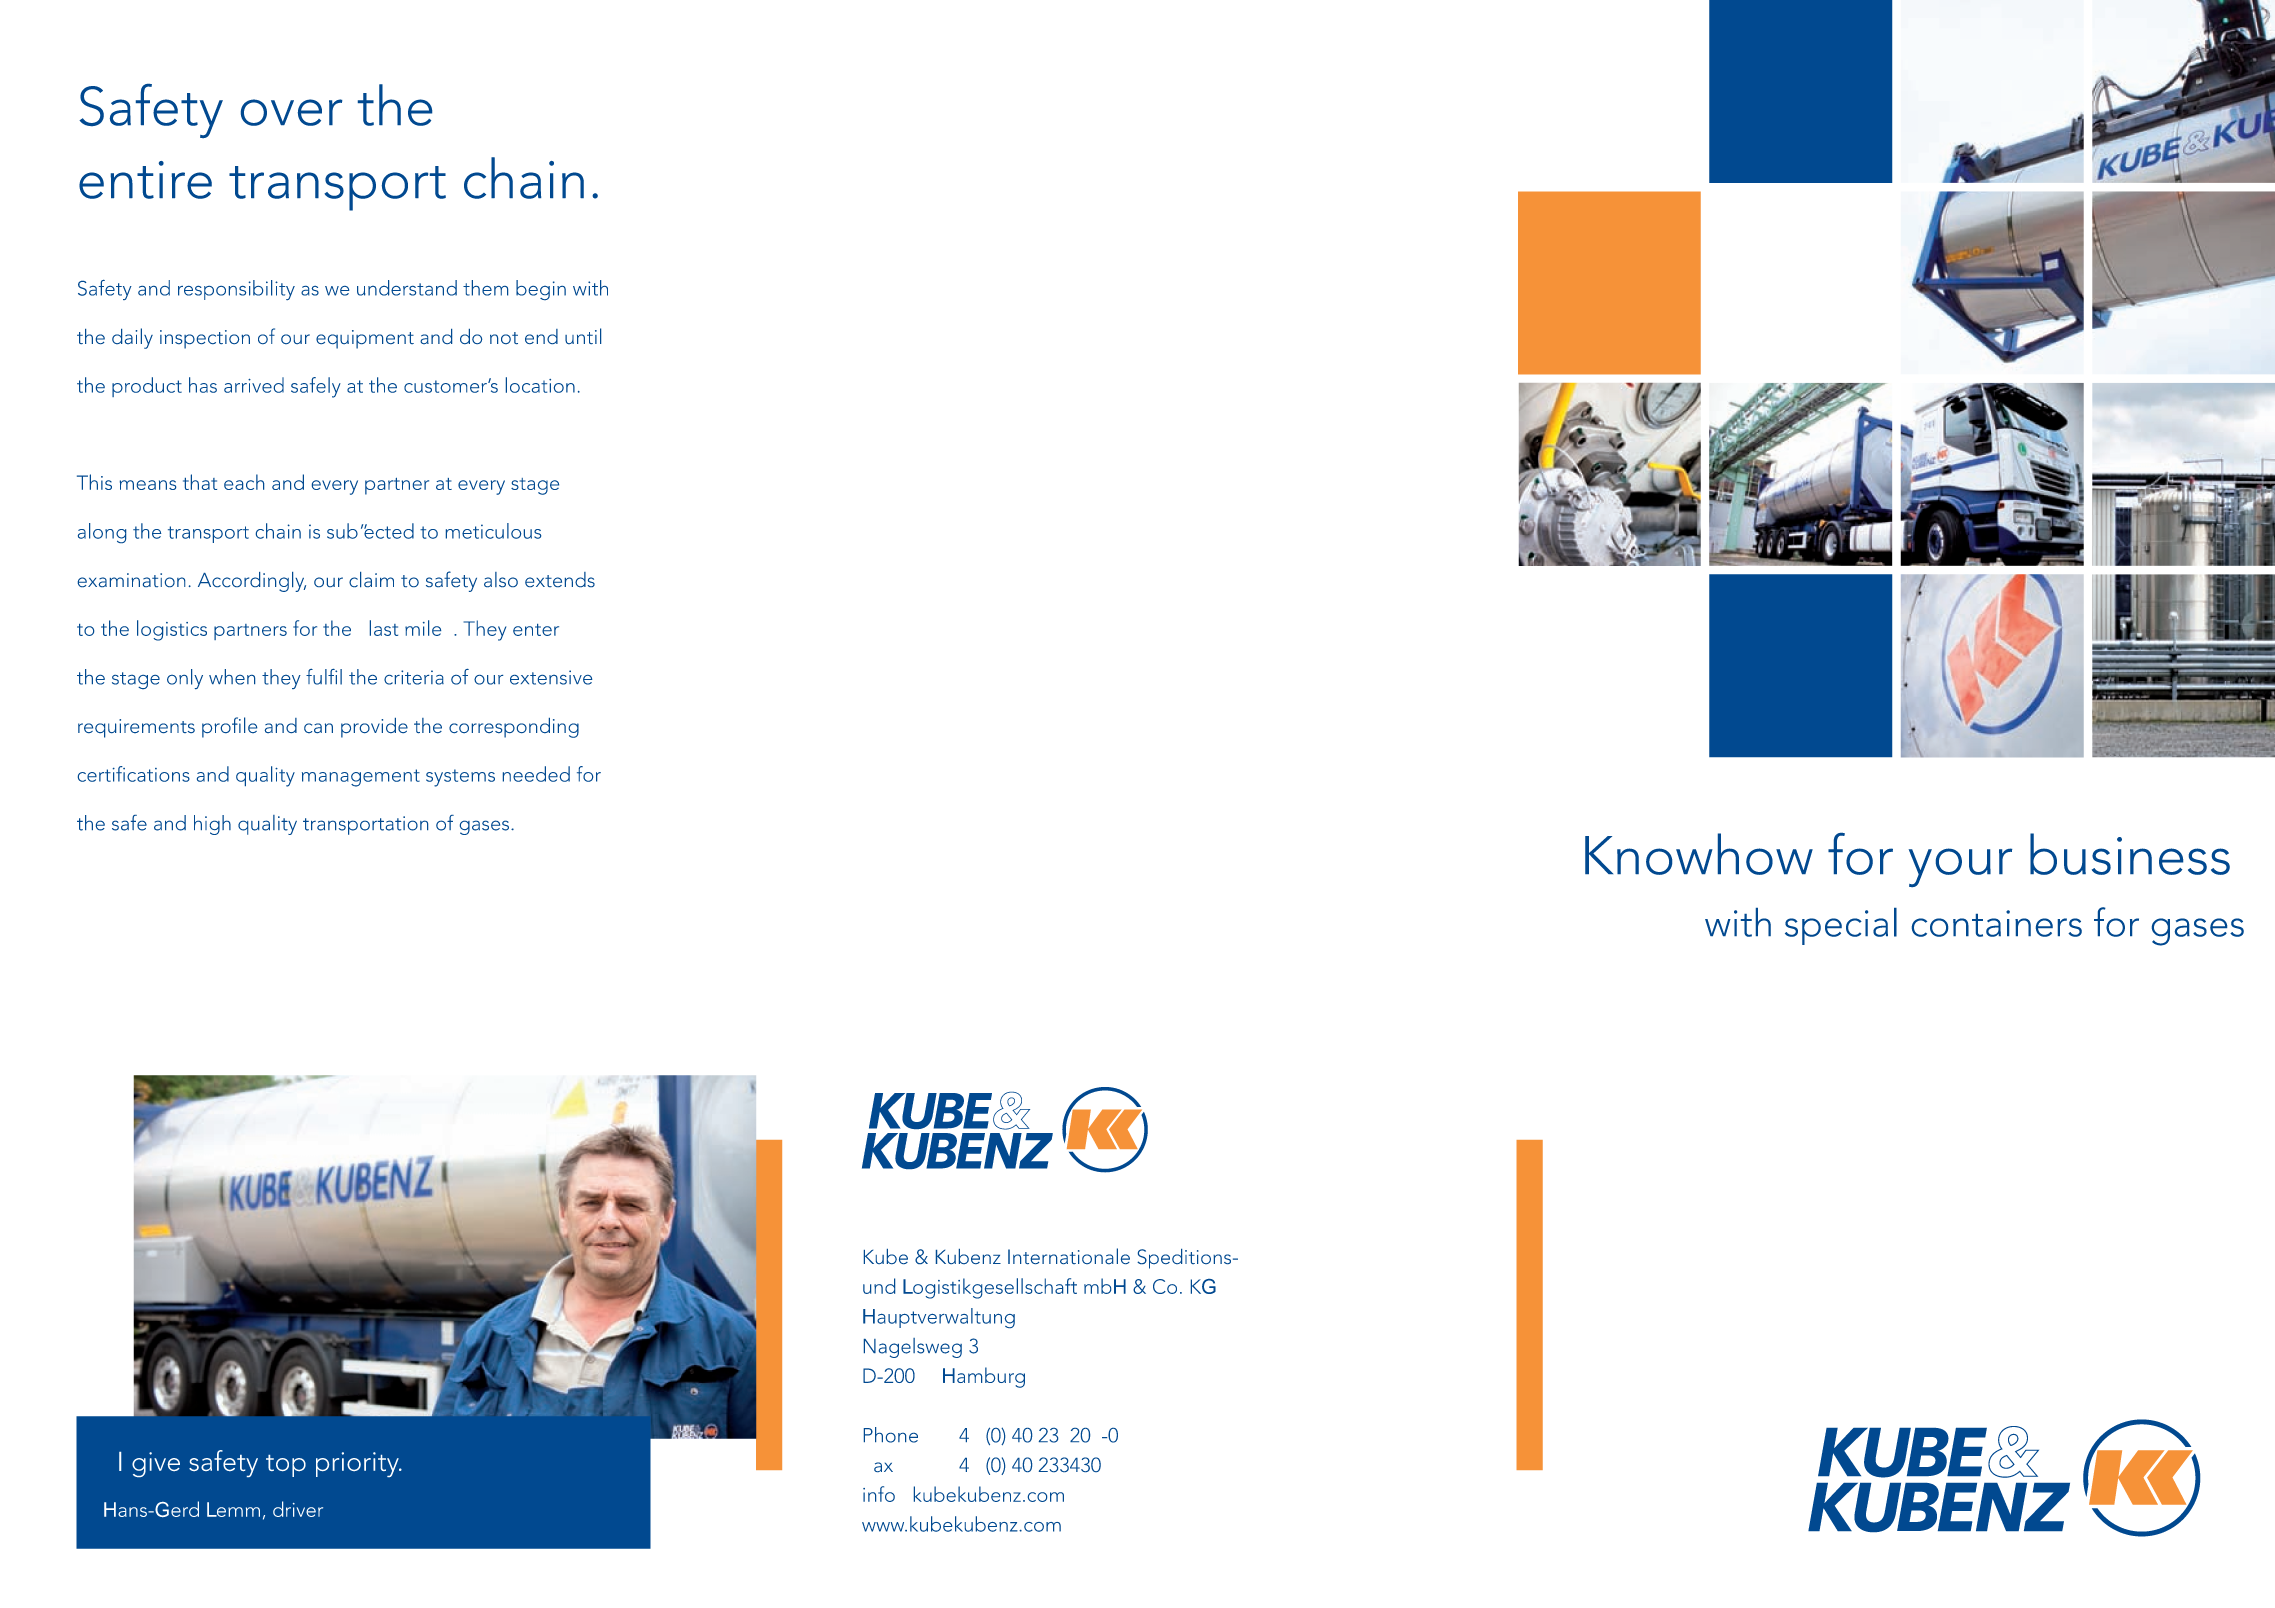  I want to click on priority, so click(358, 1464).
